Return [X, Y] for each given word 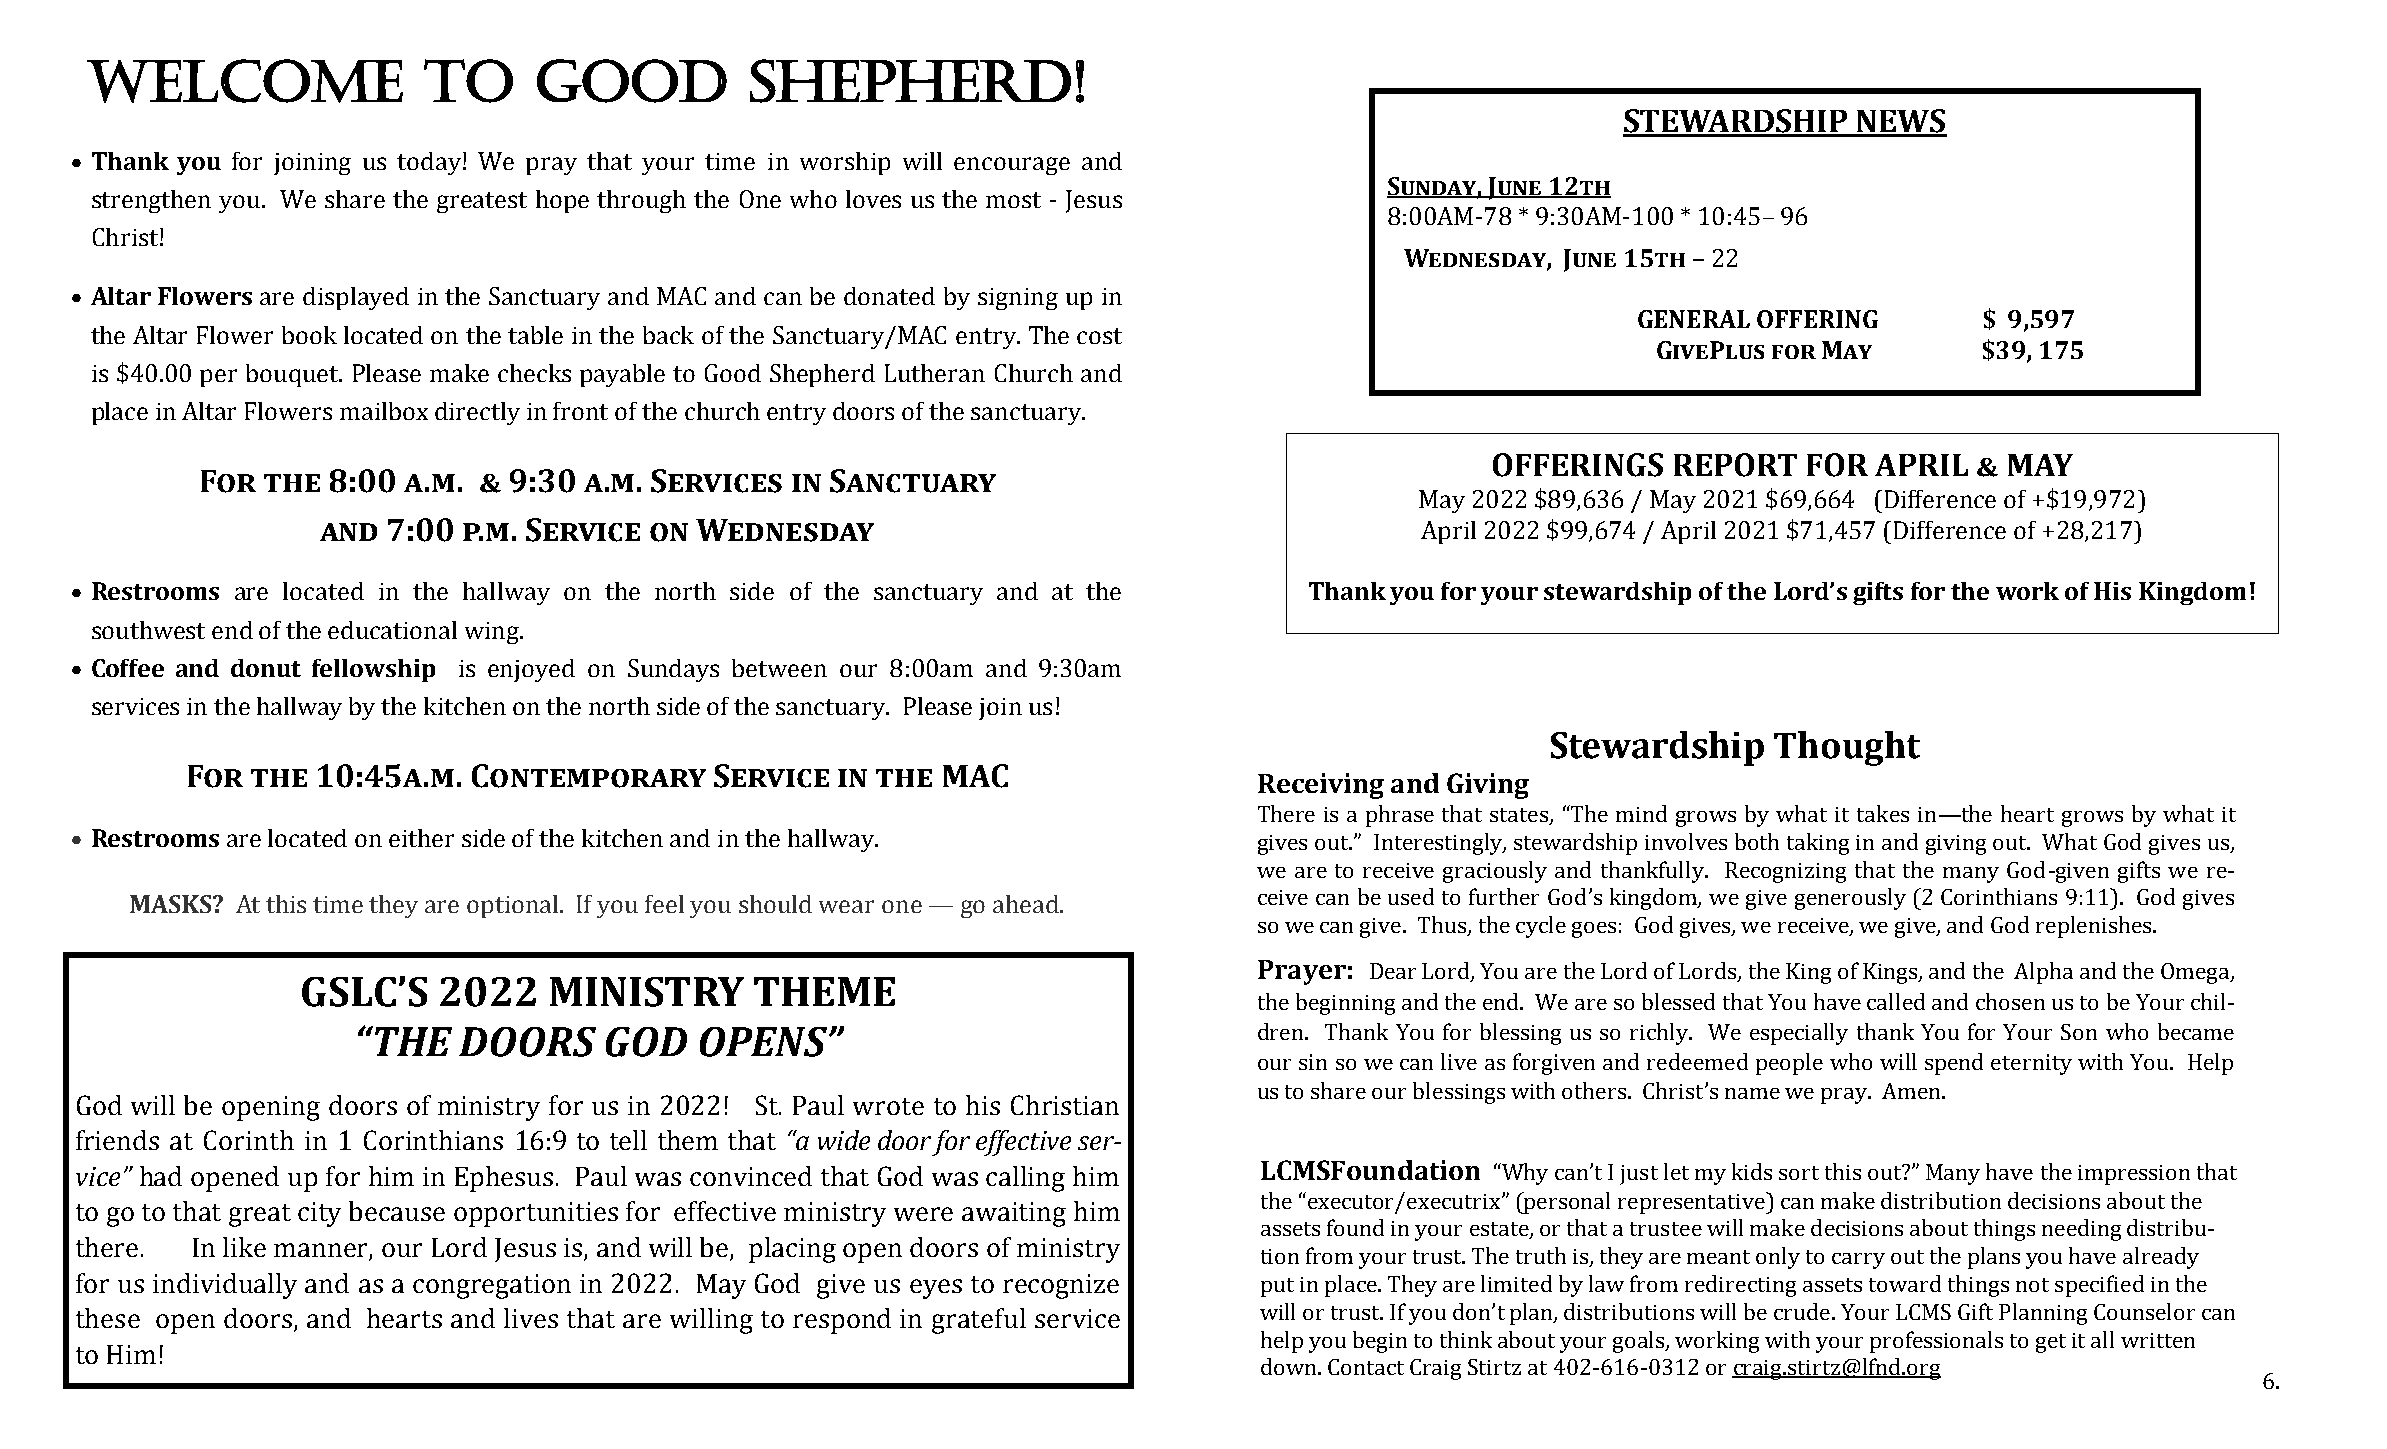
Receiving [1321, 786]
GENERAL [1694, 319]
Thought [1847, 748]
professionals [1936, 1342]
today [430, 163]
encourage [1012, 166]
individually [225, 1286]
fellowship [373, 670]
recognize [1061, 1286]
